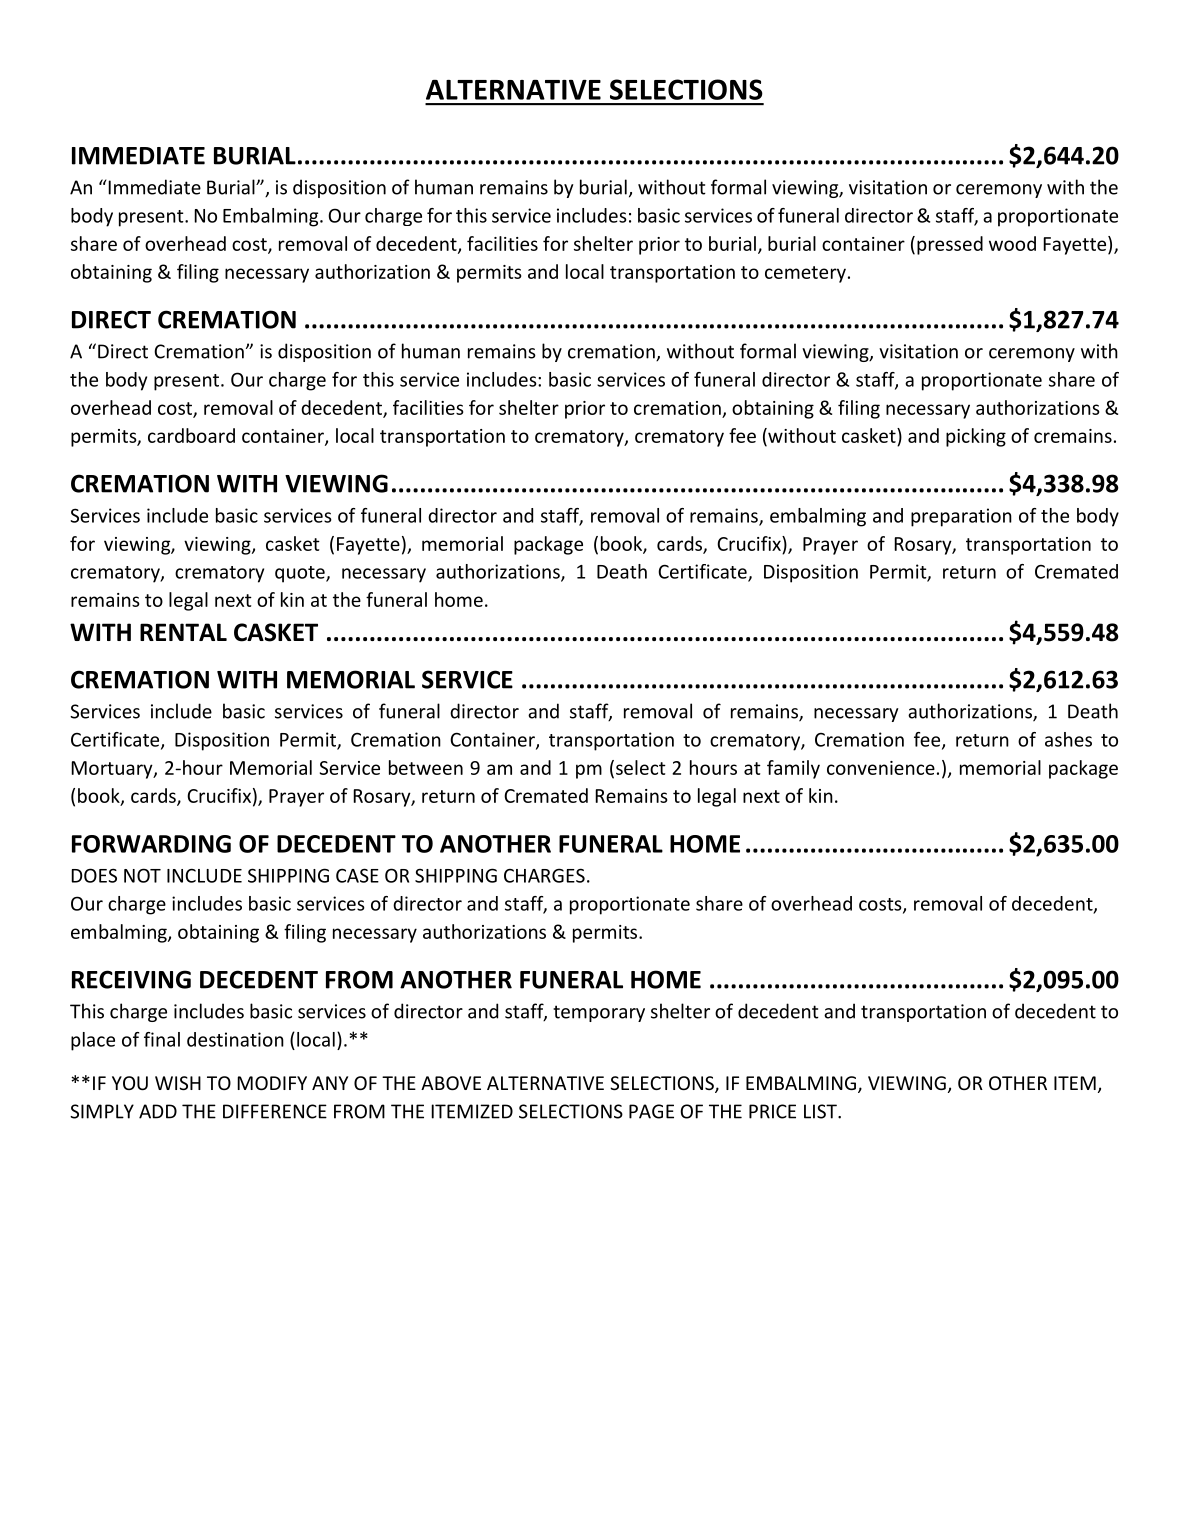 The image size is (1189, 1539). I want to click on RENTAL, so click(183, 632).
